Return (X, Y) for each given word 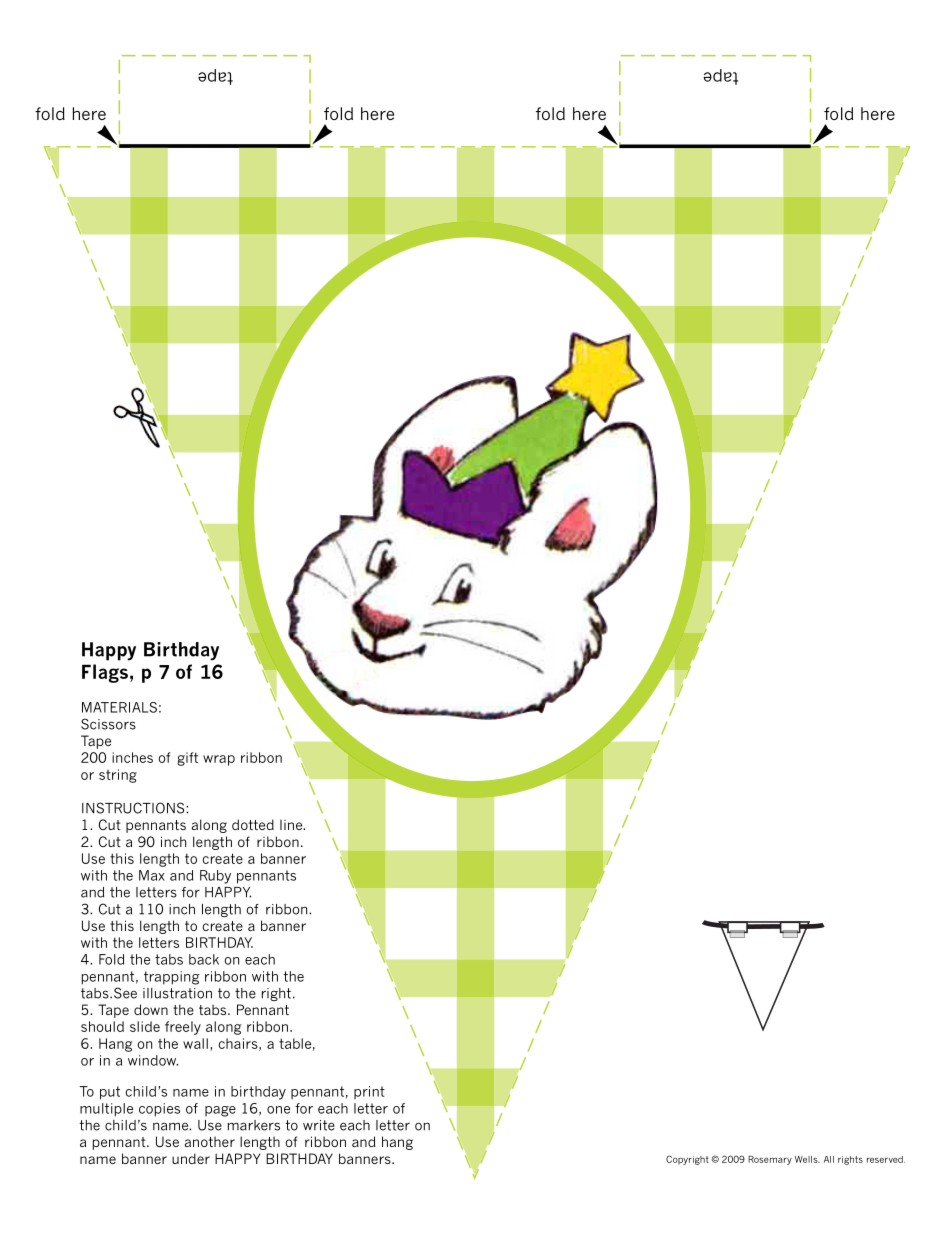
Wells (807, 1159)
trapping (172, 978)
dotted (253, 824)
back (204, 959)
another (210, 1141)
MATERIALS (119, 707)
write (319, 1125)
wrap (219, 760)
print (369, 1092)
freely (183, 1028)
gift (187, 759)
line (292, 824)
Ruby (215, 877)
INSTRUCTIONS (134, 808)
